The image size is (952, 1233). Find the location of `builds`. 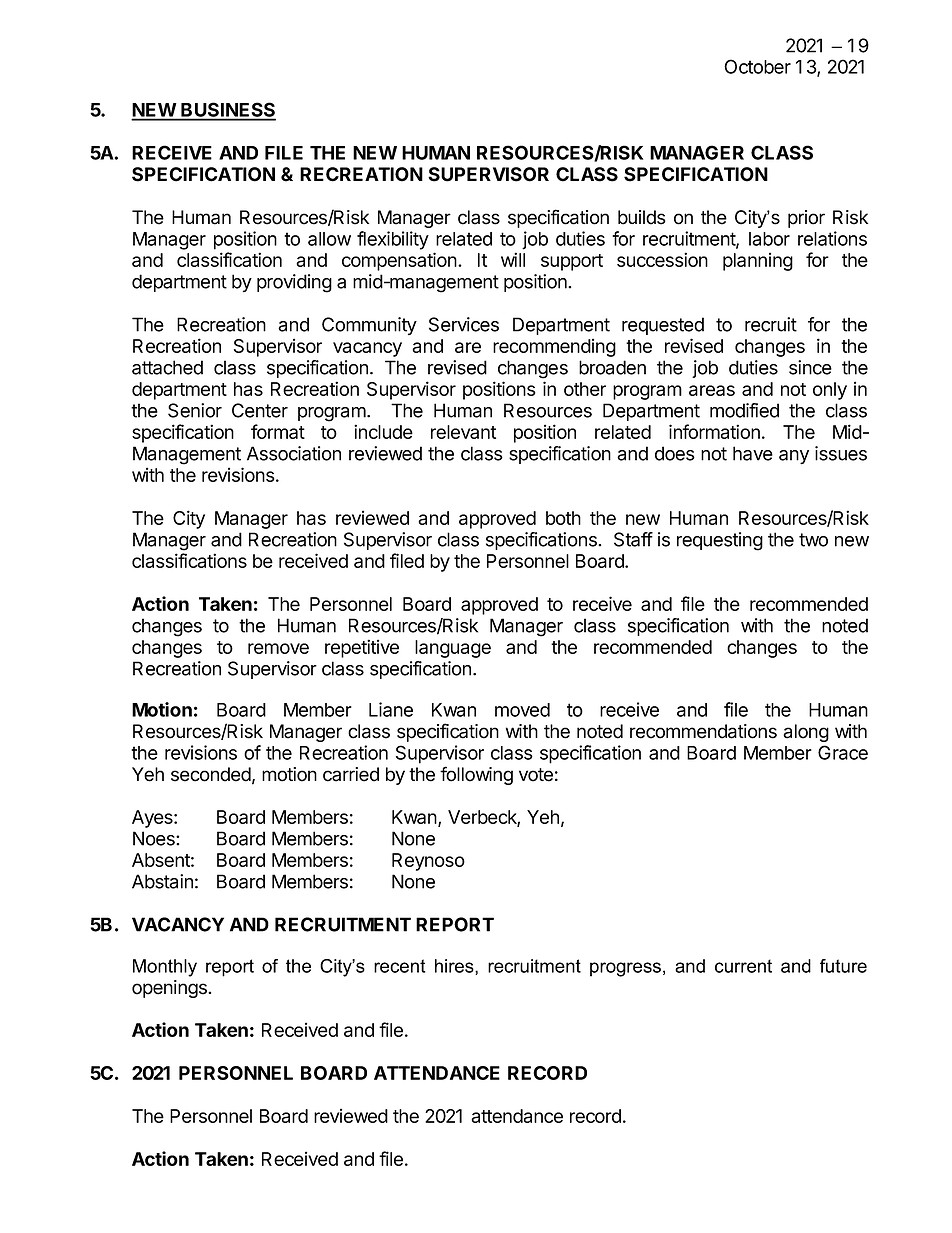

builds is located at coordinates (642, 217).
